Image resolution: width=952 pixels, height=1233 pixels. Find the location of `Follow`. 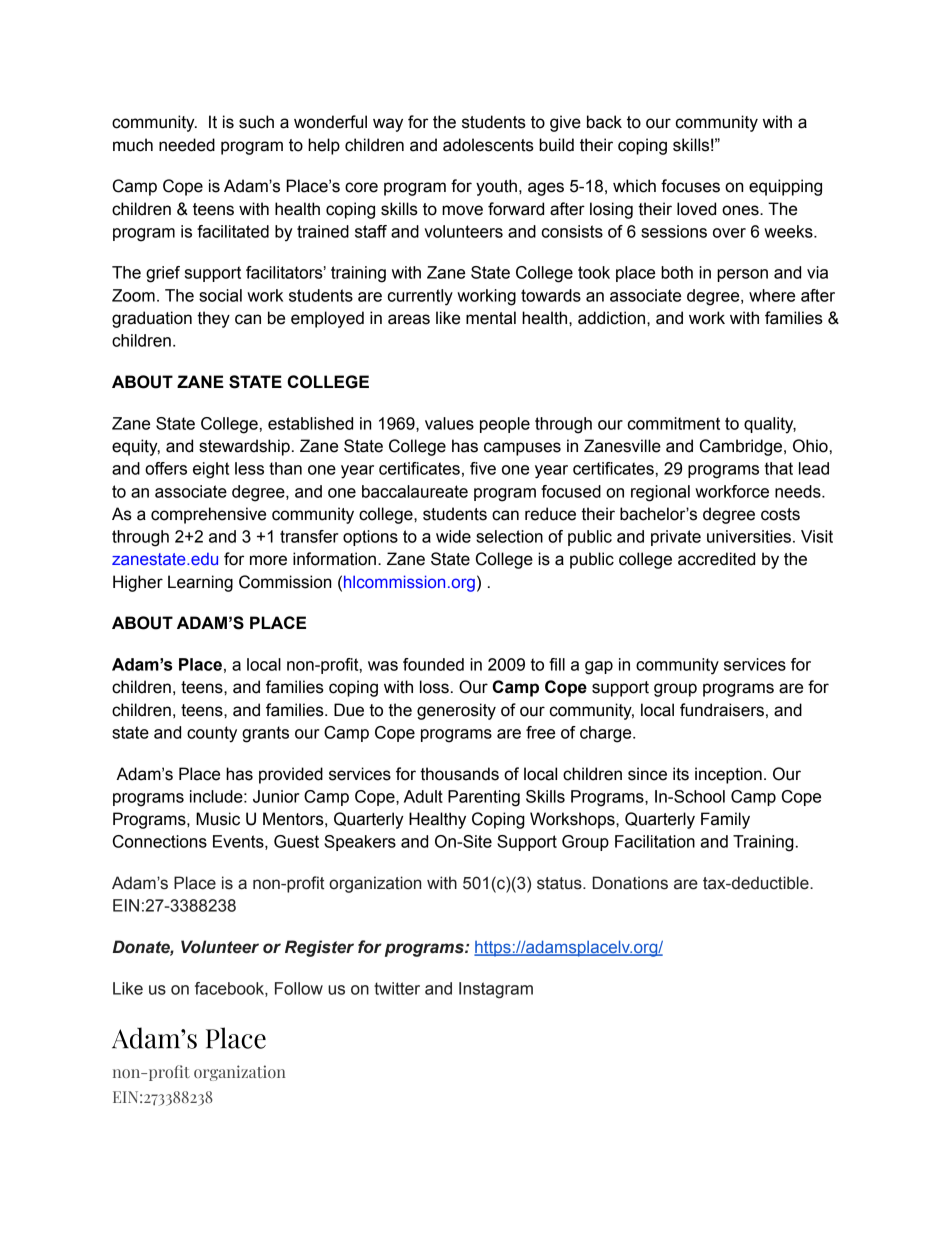

Follow is located at coordinates (299, 988).
